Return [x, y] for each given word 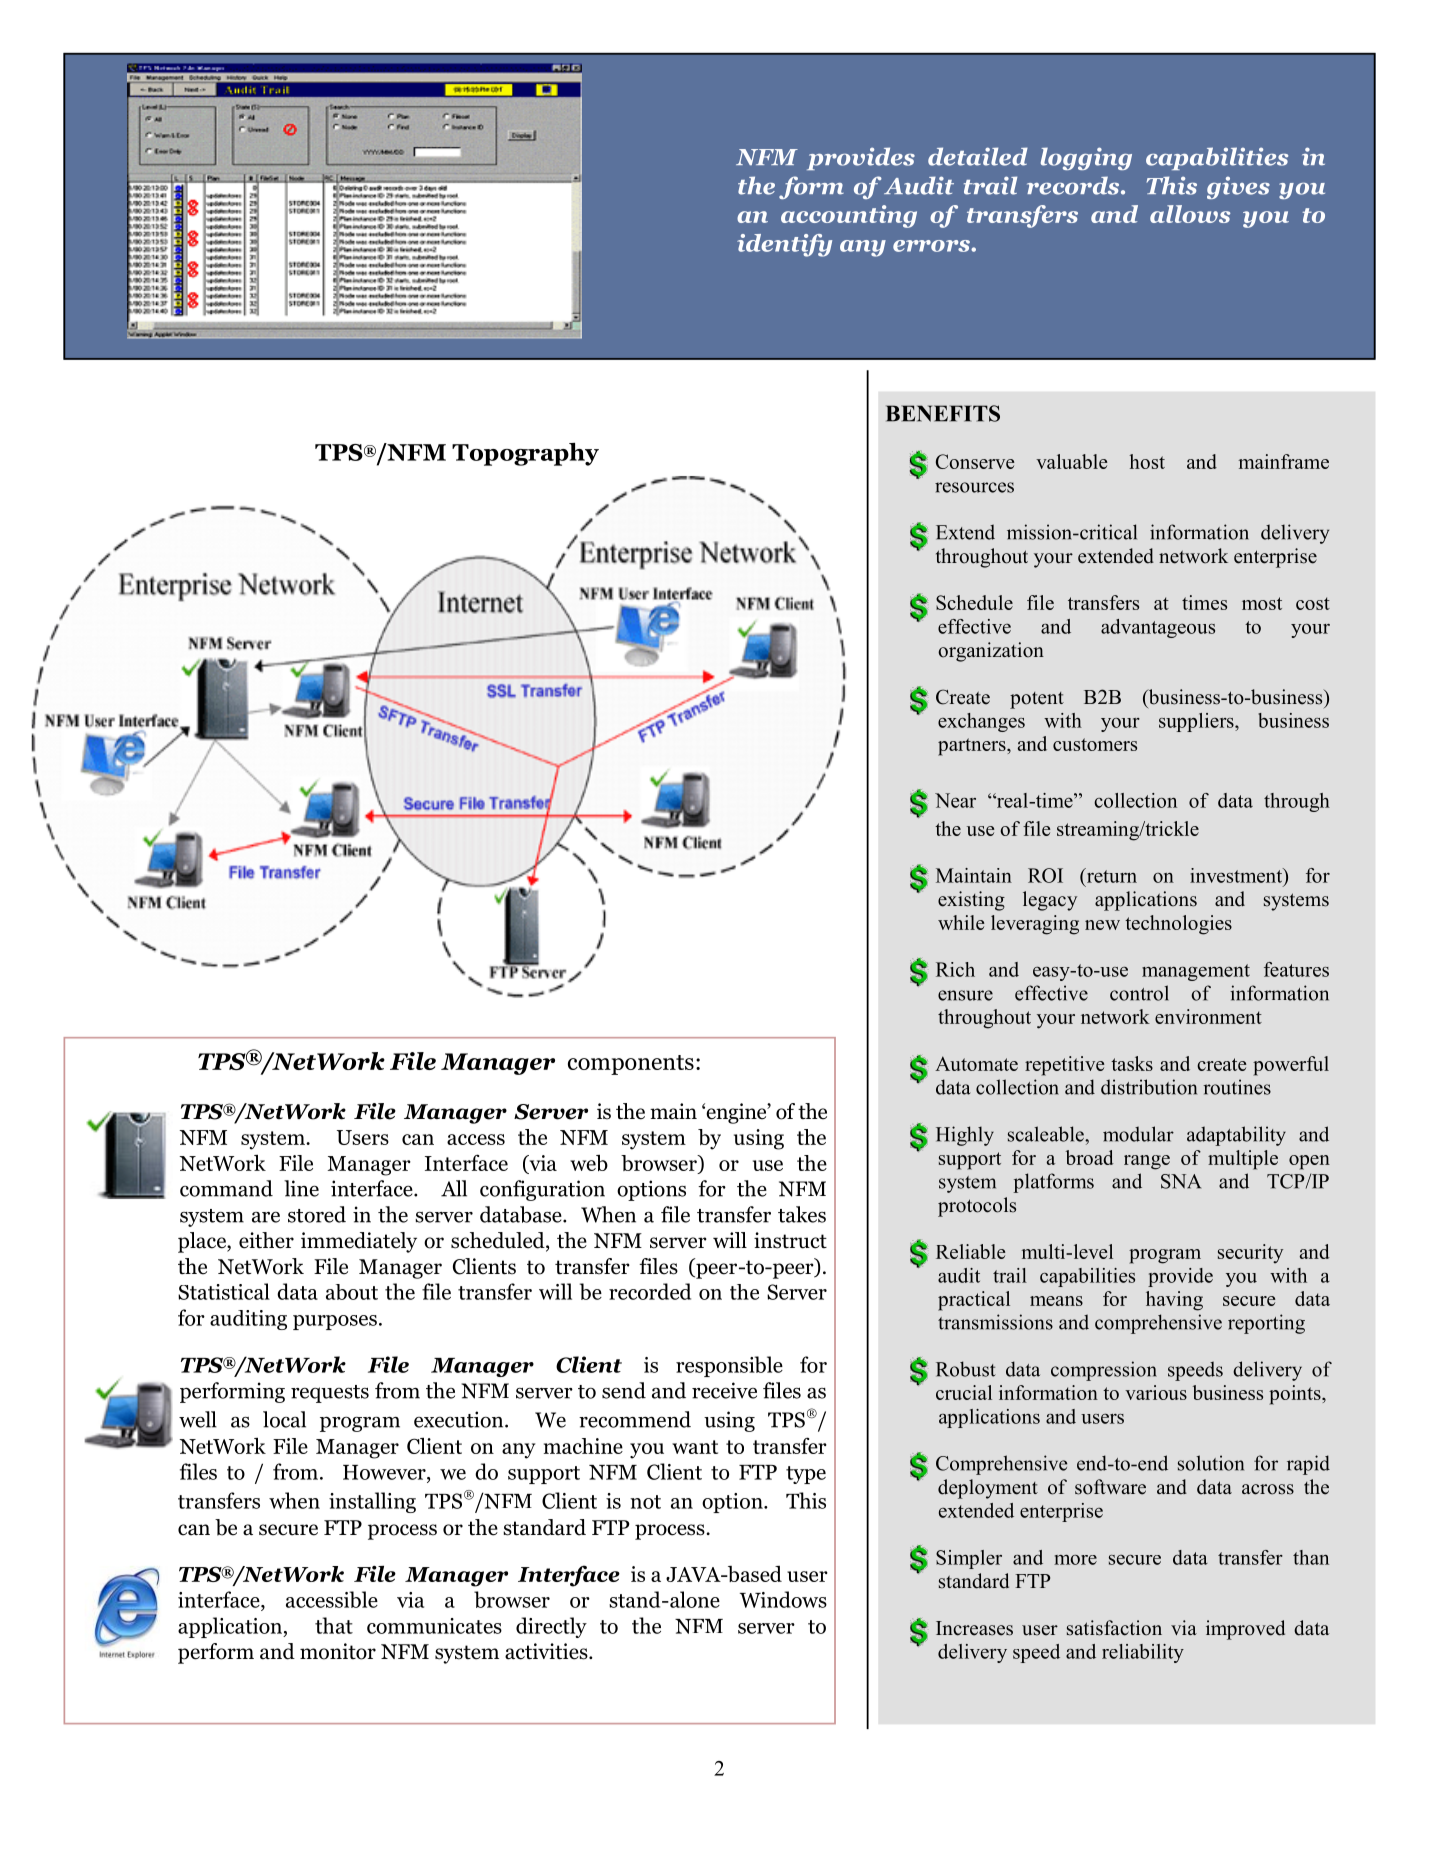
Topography [525, 454]
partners [973, 747]
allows [1190, 214]
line [301, 1188]
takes [802, 1214]
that [334, 1625]
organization [991, 652]
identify [784, 245]
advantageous [1158, 628]
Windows [783, 1599]
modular [1138, 1134]
